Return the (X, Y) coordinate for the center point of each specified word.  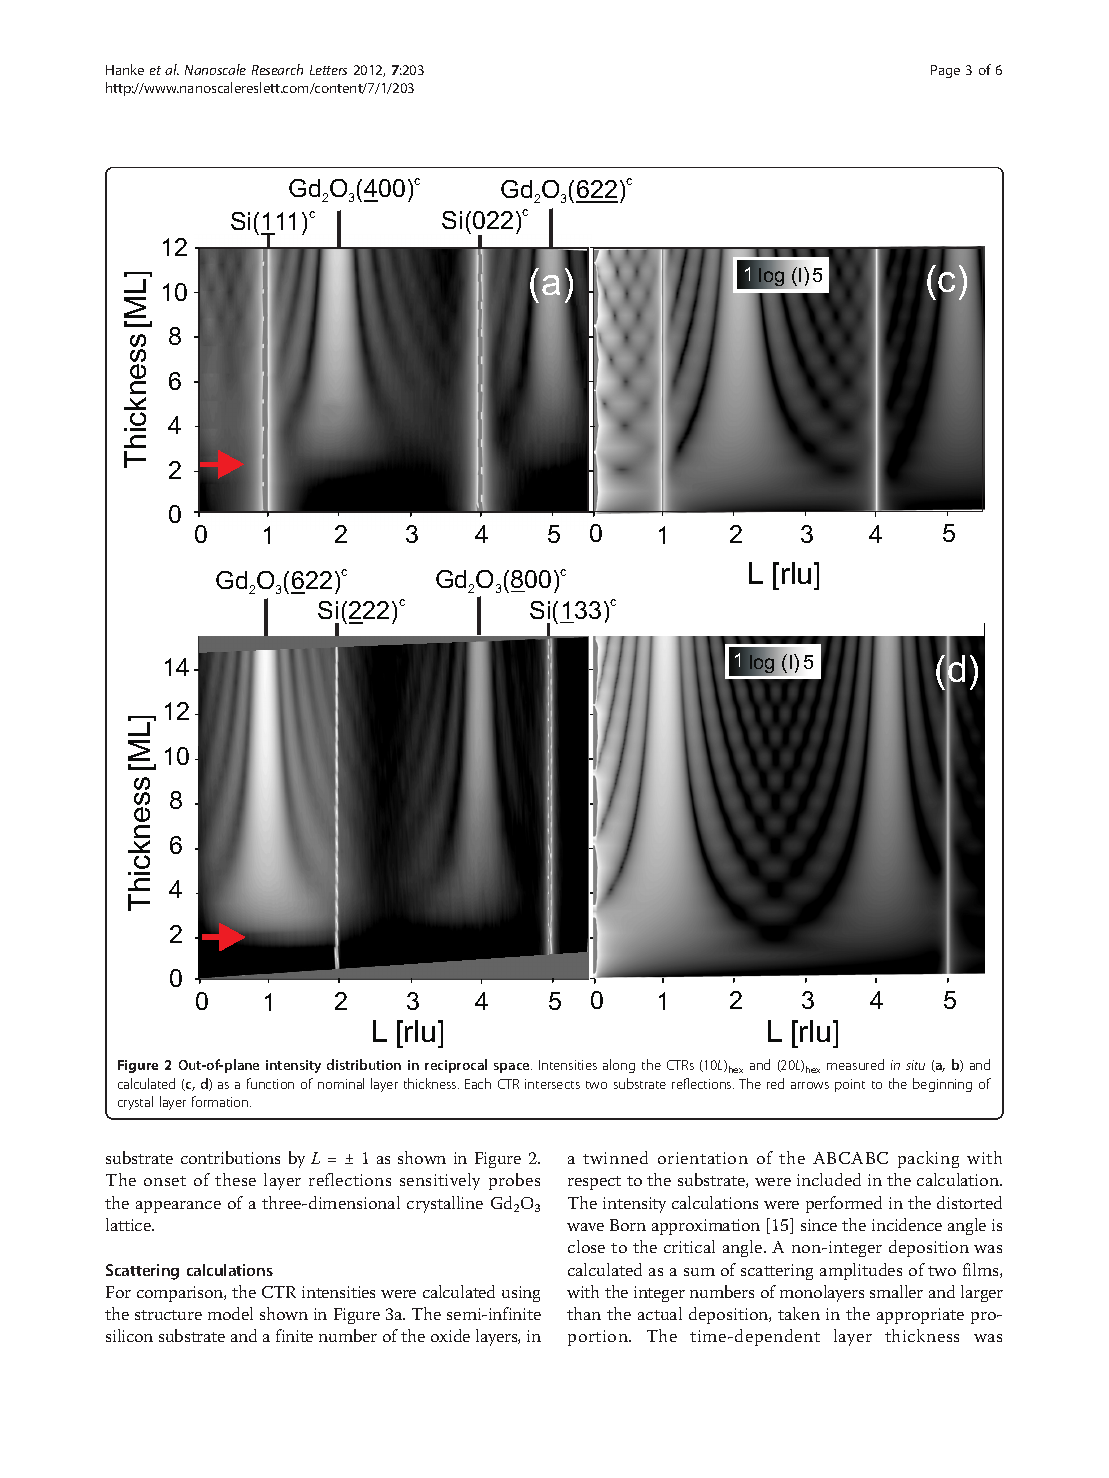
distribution (364, 1064)
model (230, 1313)
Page (945, 71)
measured (855, 1064)
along (619, 1066)
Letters (328, 70)
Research (277, 69)
